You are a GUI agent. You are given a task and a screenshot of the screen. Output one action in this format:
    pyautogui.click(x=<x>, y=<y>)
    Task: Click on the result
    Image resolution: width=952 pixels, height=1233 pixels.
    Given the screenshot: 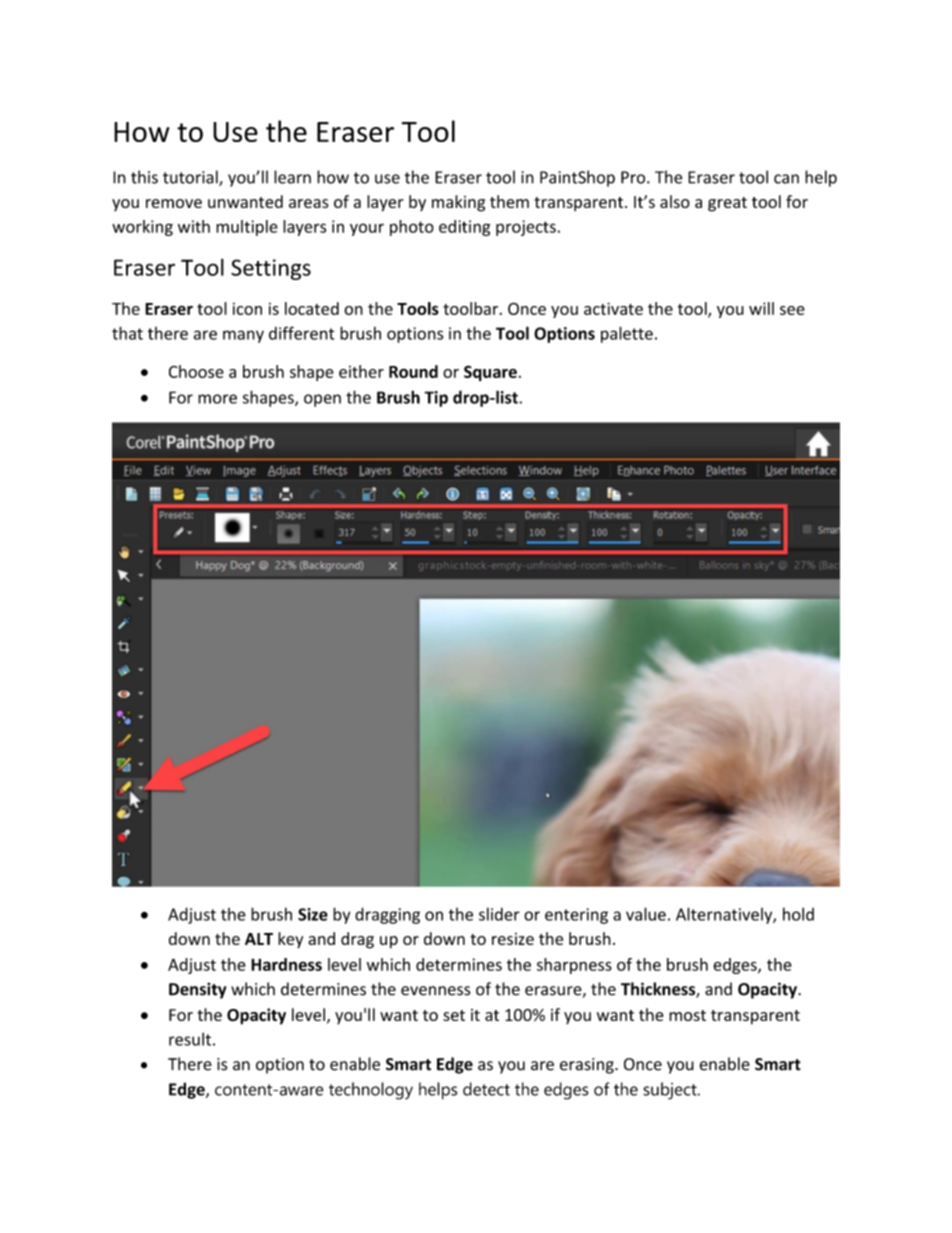 What is the action you would take?
    pyautogui.click(x=190, y=1039)
